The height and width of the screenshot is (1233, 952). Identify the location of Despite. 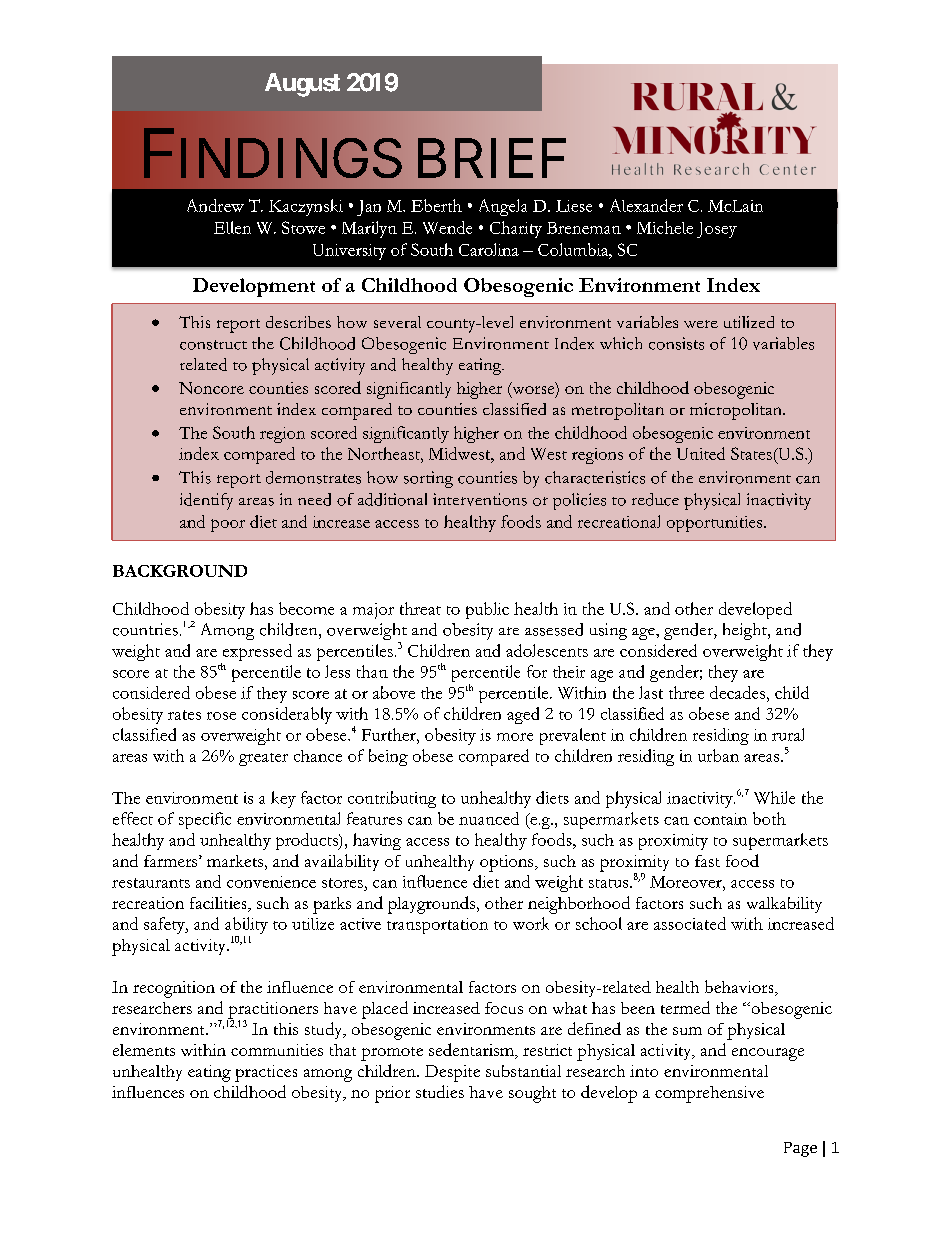
(452, 1073).
